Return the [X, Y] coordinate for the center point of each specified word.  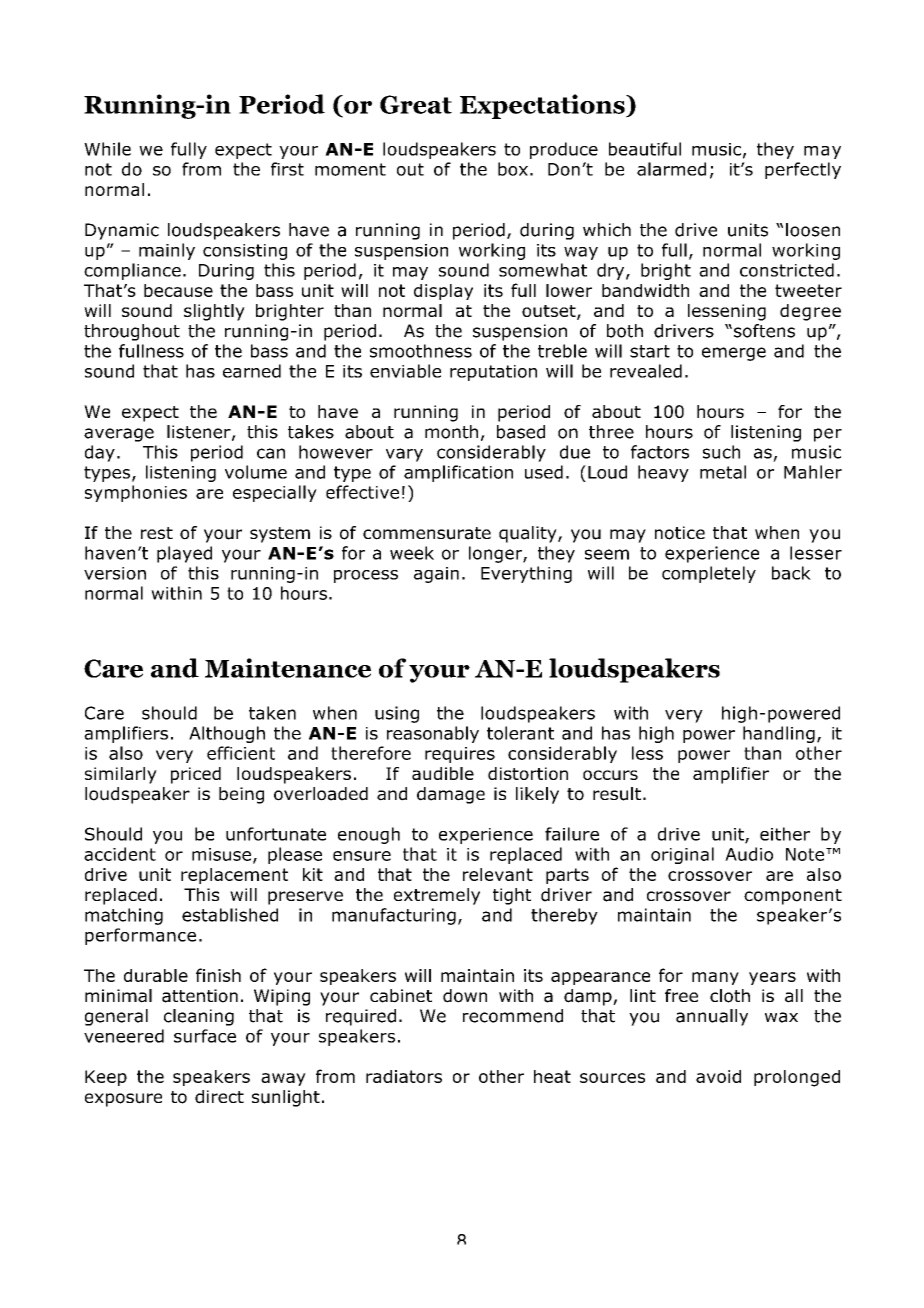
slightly [214, 312]
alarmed [671, 169]
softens [764, 331]
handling [779, 734]
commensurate [427, 533]
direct [219, 1097]
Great [416, 104]
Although [227, 734]
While [107, 149]
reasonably [433, 734]
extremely [437, 896]
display [443, 292]
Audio [749, 854]
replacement [234, 876]
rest [157, 533]
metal [723, 472]
